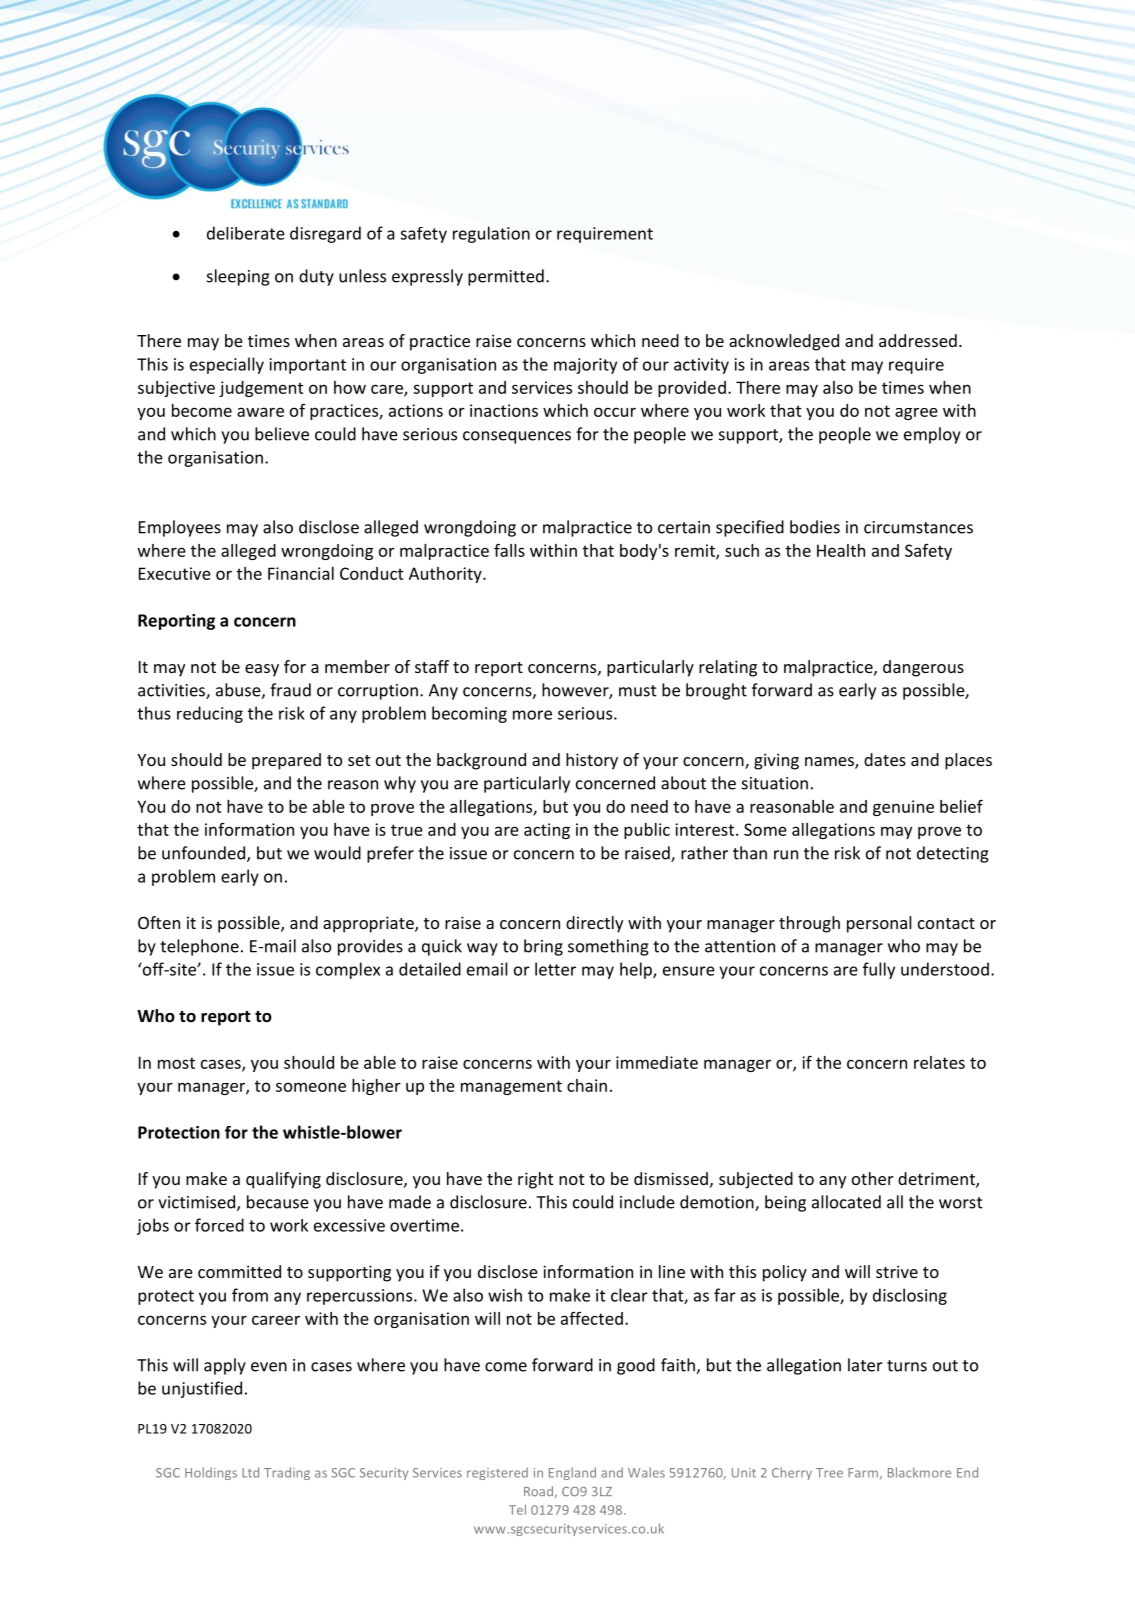 The width and height of the document is (1135, 1605). What do you see at coordinates (205, 854) in the document?
I see `unfounded` at bounding box center [205, 854].
